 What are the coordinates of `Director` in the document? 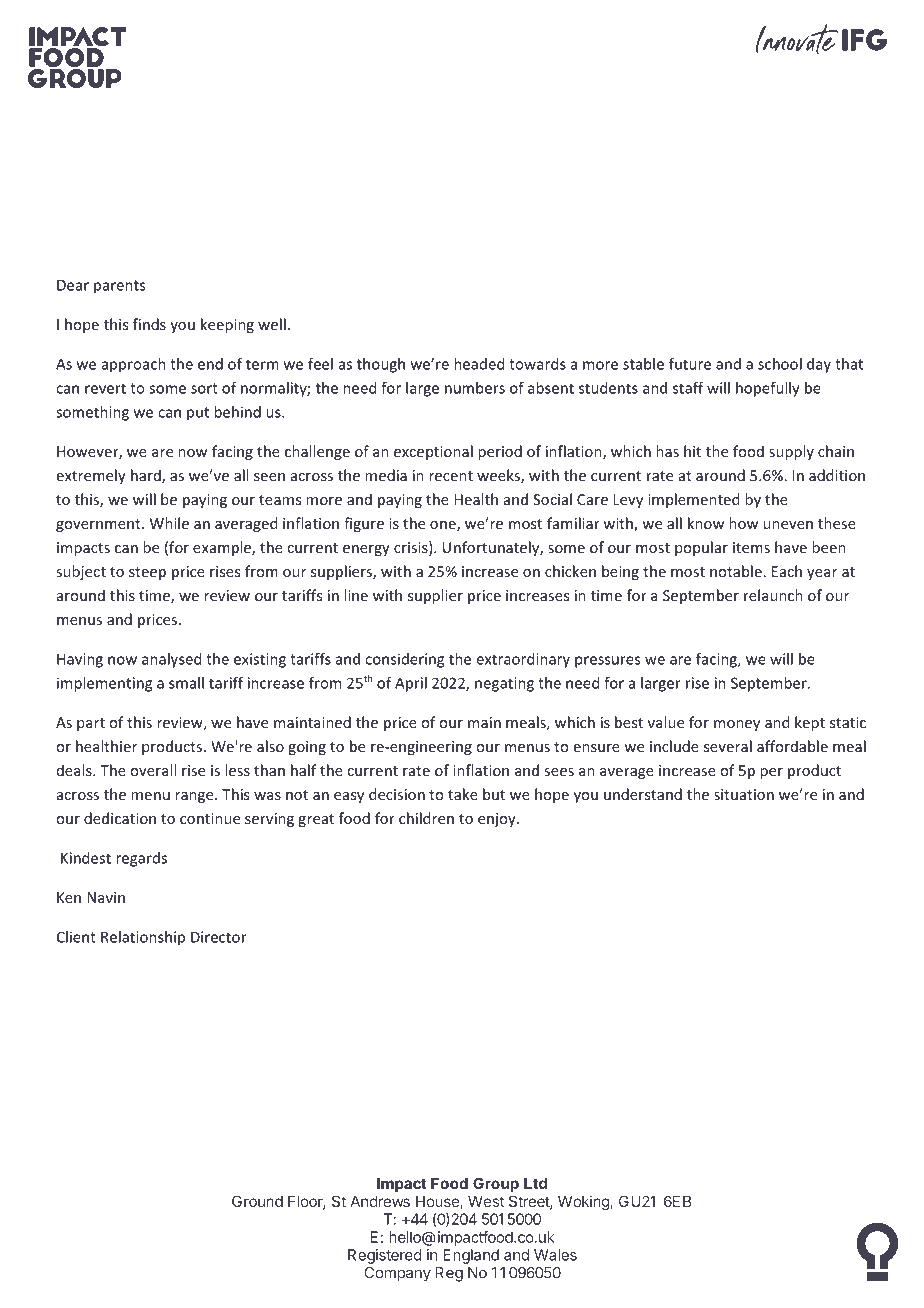 It's located at (219, 937).
